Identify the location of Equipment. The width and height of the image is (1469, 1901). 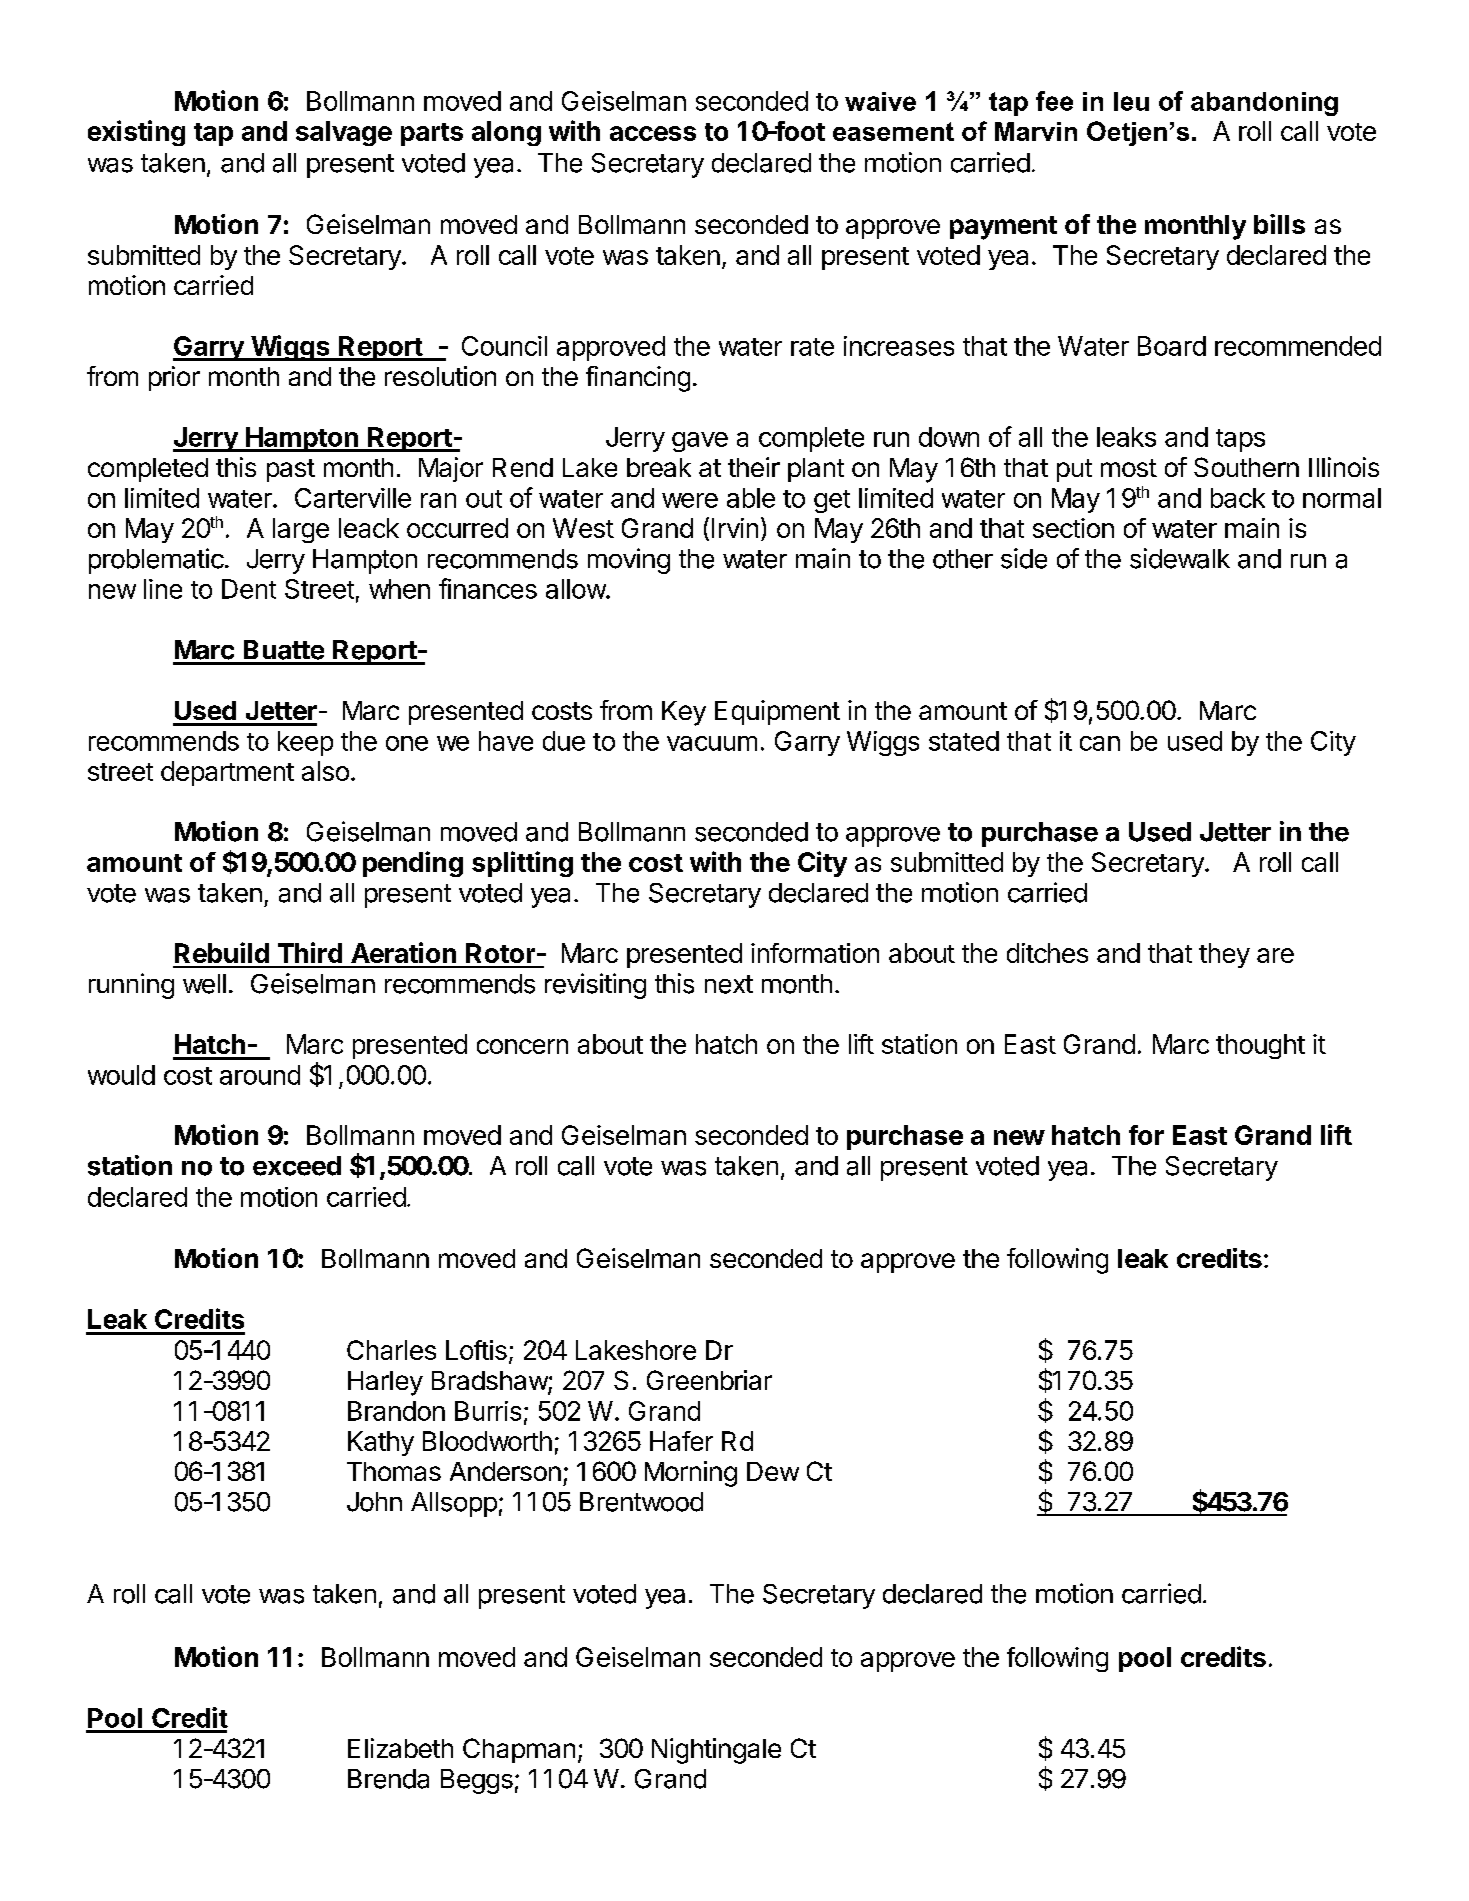
(777, 712).
